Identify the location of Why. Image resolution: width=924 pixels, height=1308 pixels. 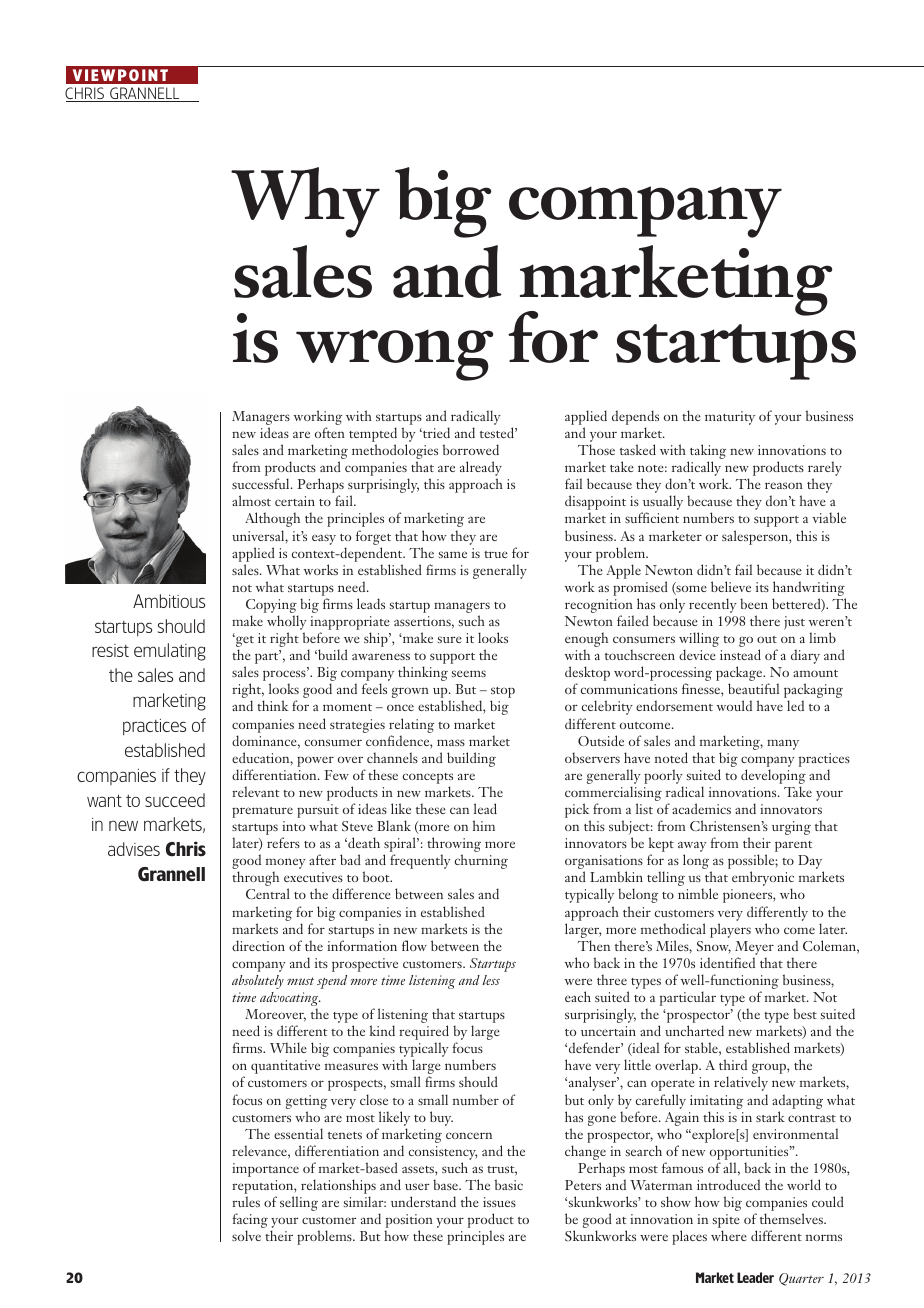
(305, 202).
